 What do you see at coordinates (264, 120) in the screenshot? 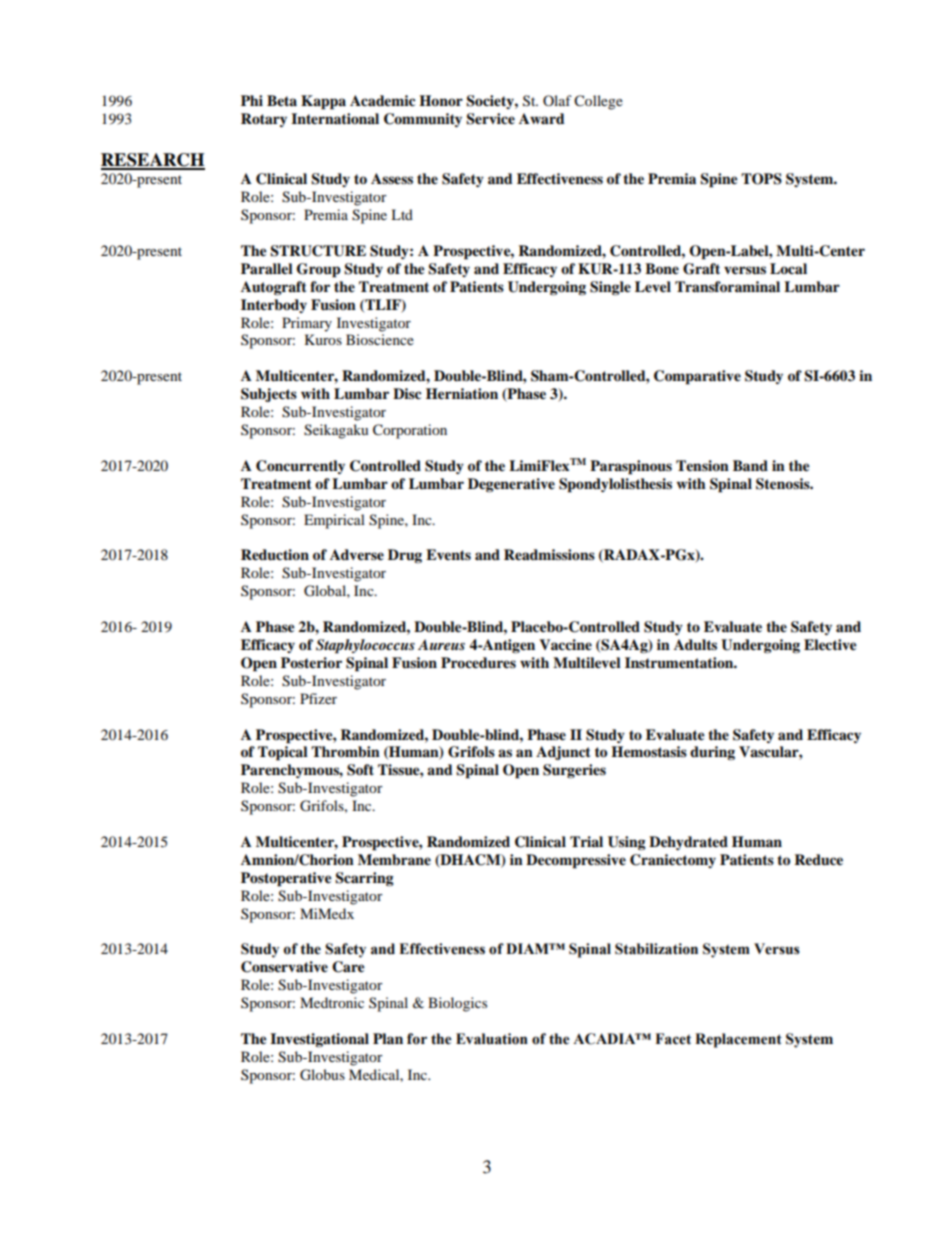
I see `Rotary` at bounding box center [264, 120].
